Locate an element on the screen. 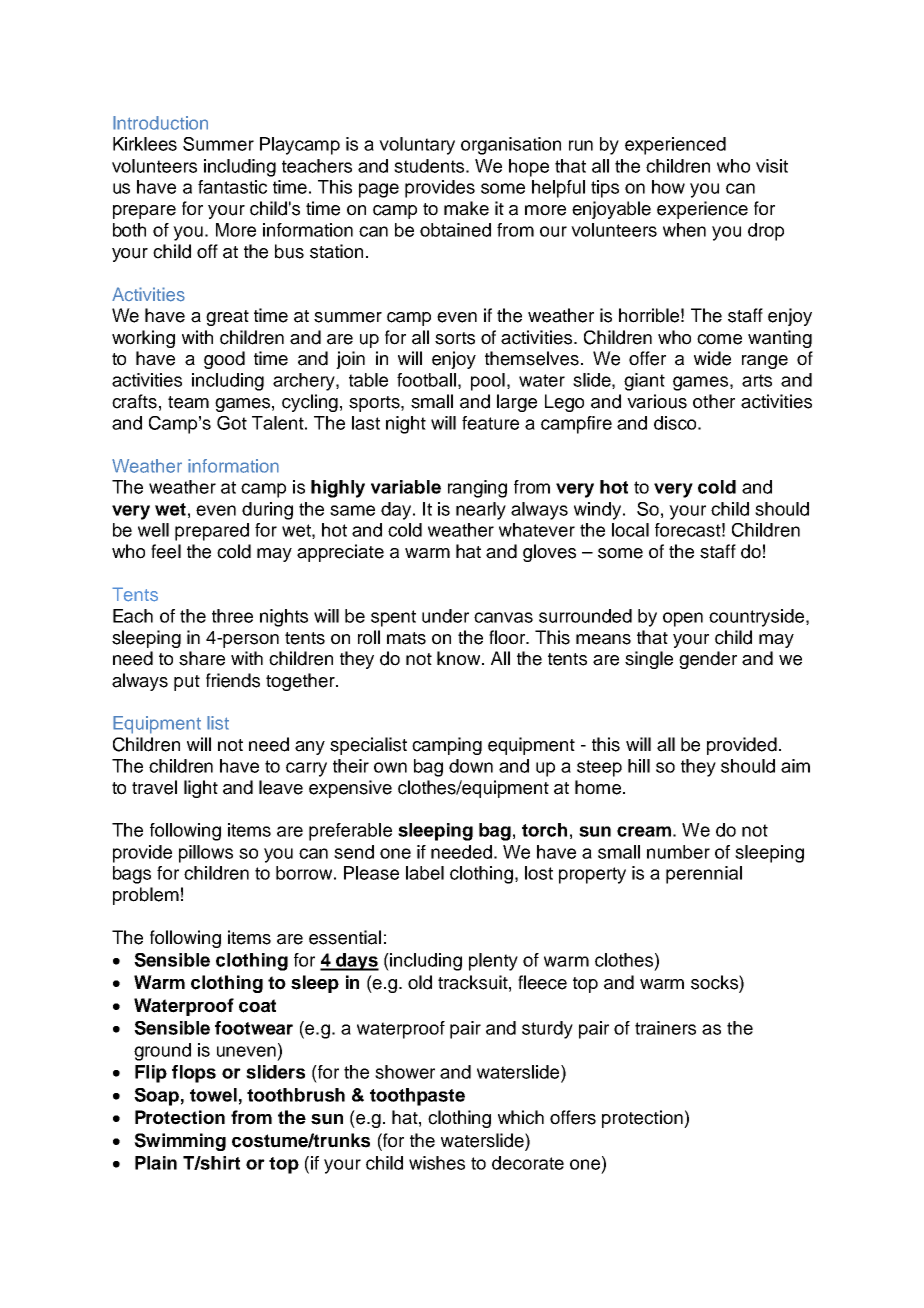 The width and height of the screenshot is (924, 1308). share is located at coordinates (202, 658).
